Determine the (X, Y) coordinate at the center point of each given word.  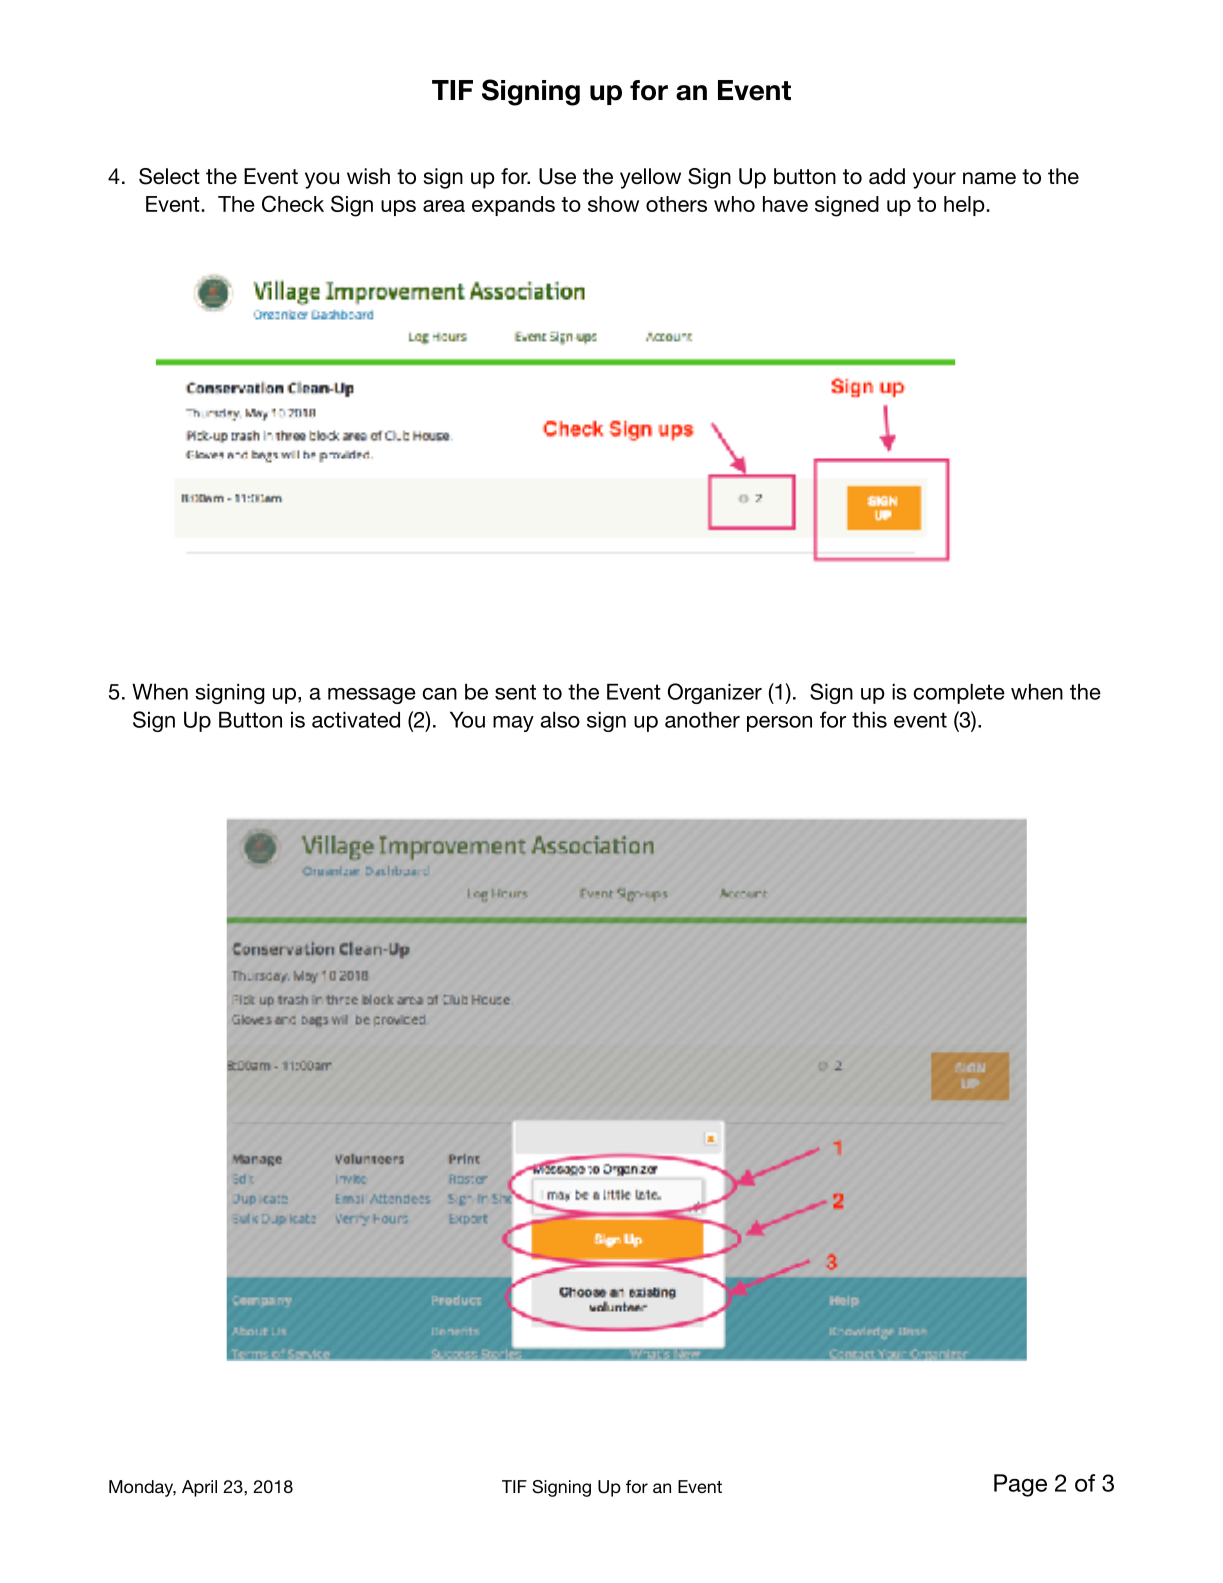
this (869, 719)
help (964, 206)
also (560, 719)
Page (1020, 1485)
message (372, 696)
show (613, 204)
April (199, 1488)
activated (356, 719)
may (513, 724)
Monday (142, 1488)
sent (515, 692)
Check (293, 203)
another (702, 719)
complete (959, 693)
